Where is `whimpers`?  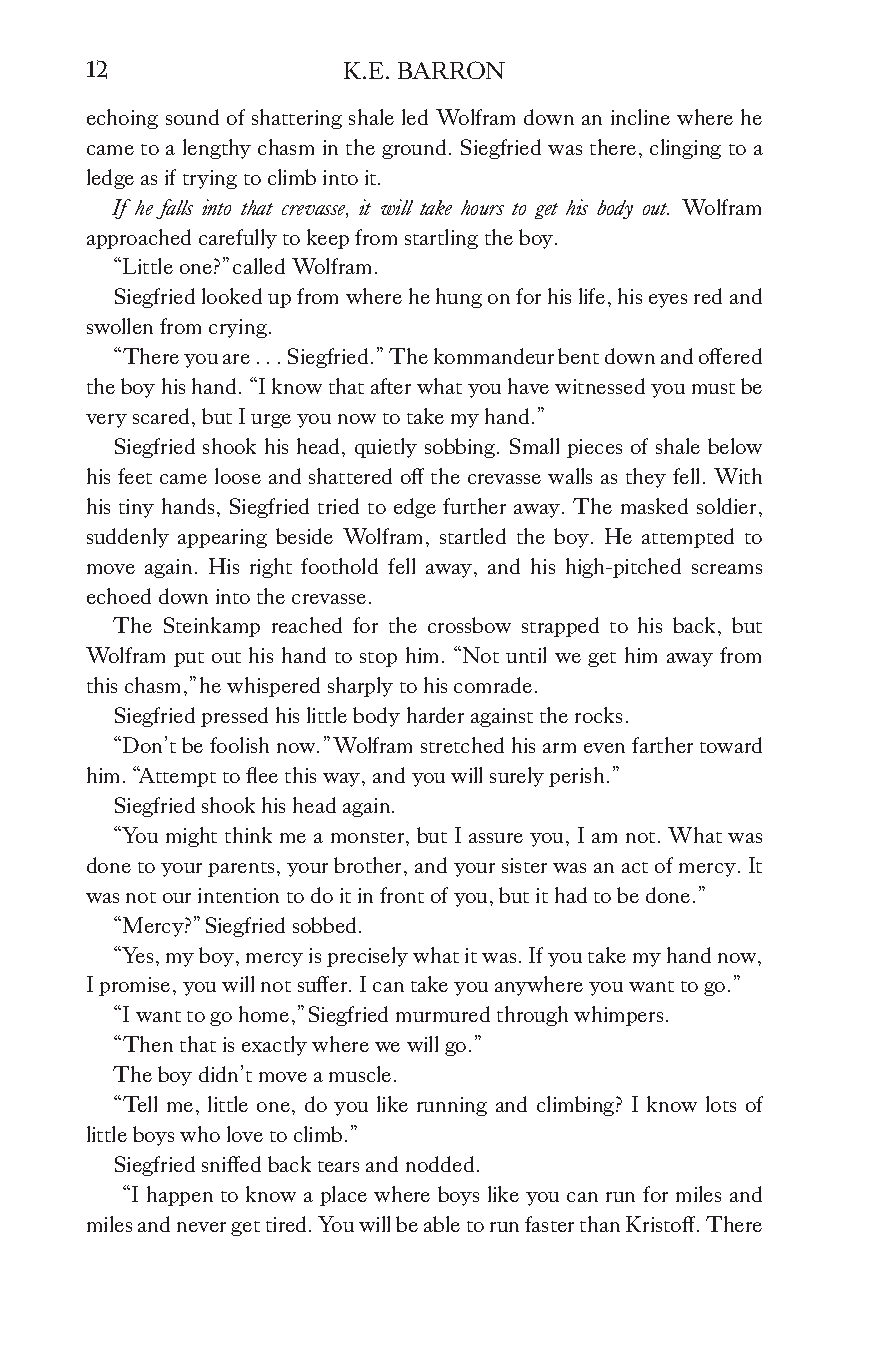
whimpers is located at coordinates (618, 1016).
